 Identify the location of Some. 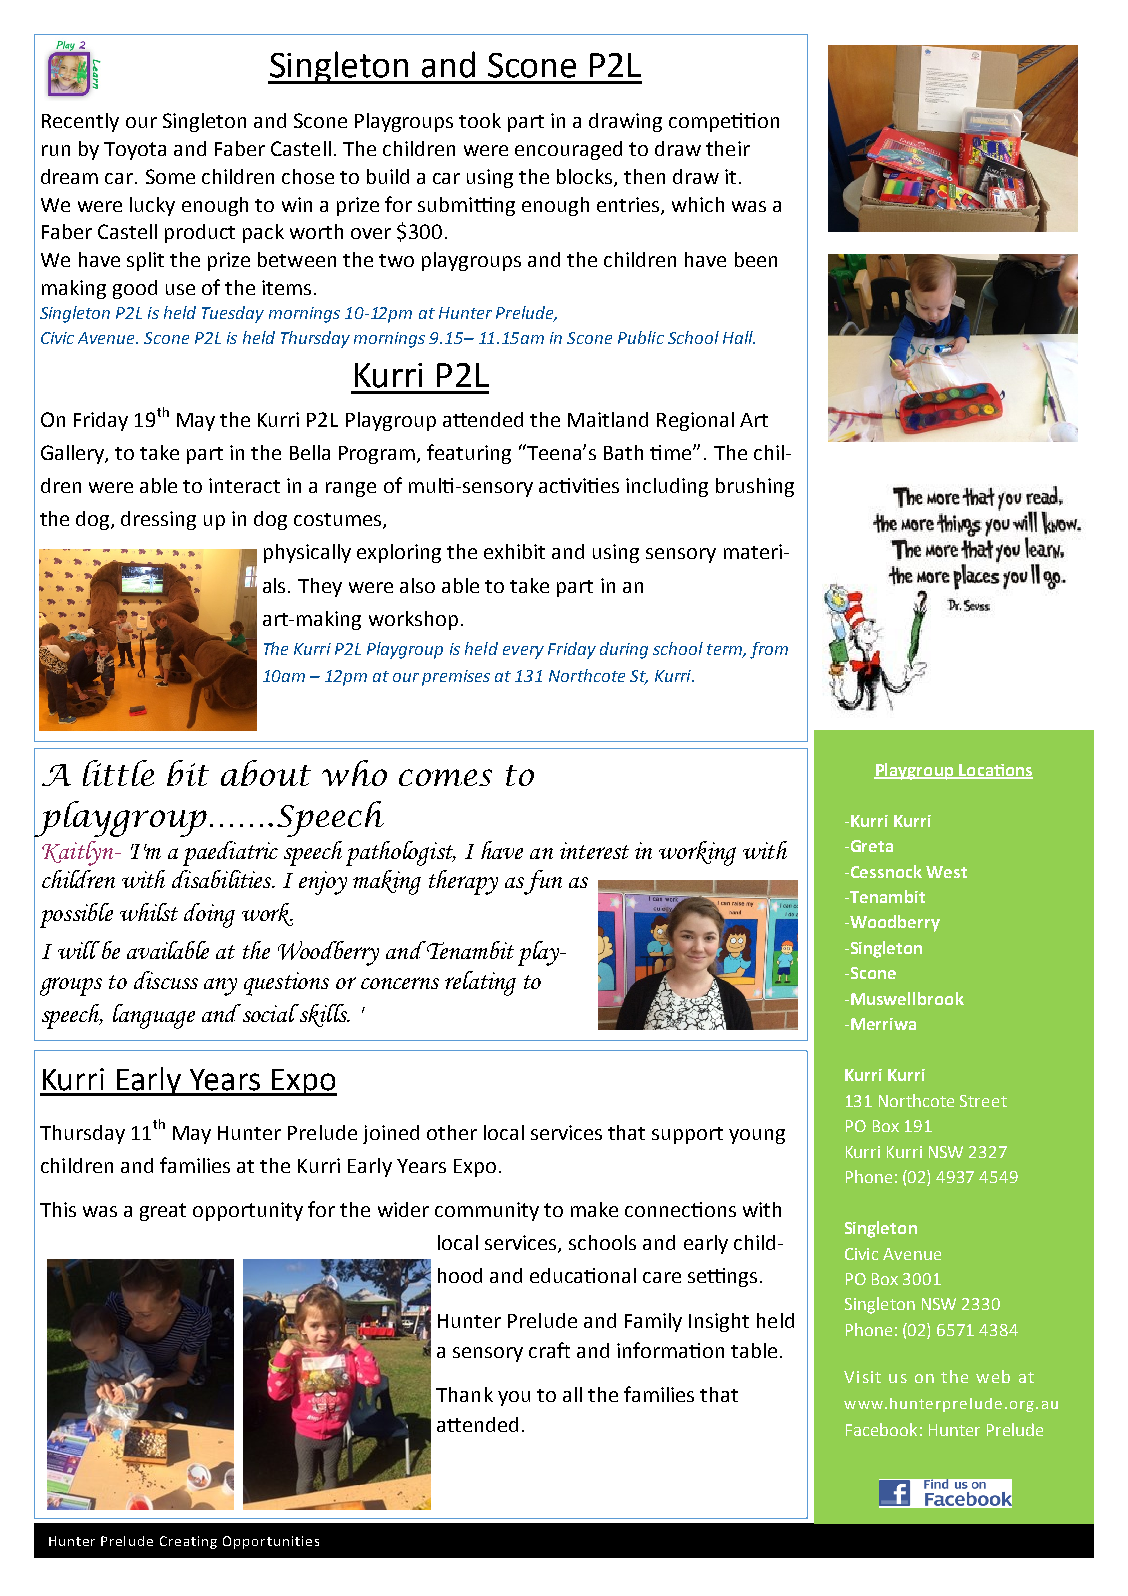
(170, 176).
